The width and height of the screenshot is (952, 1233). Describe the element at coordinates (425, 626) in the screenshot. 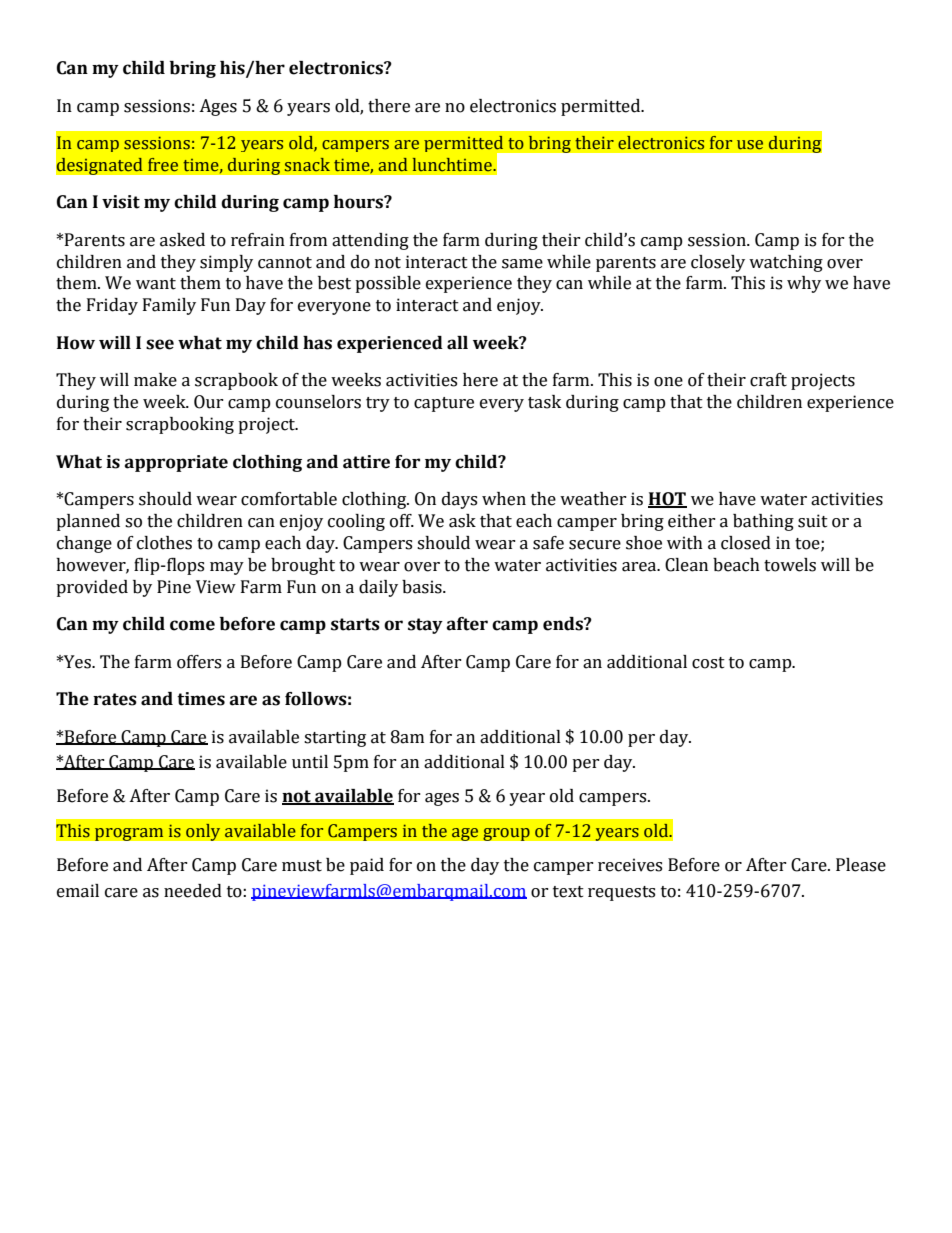

I see `stay` at that location.
